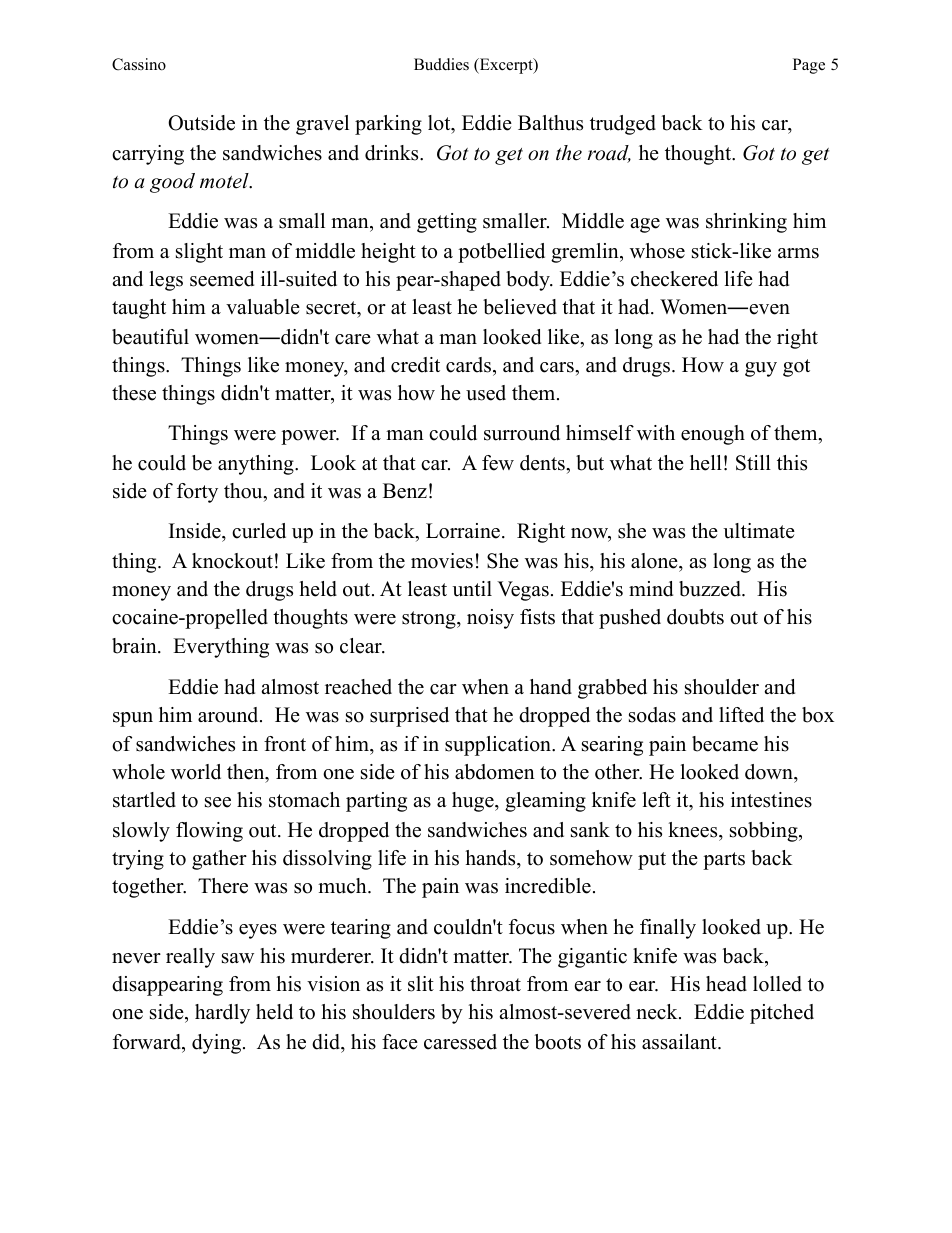 This screenshot has width=952, height=1233. I want to click on movies, so click(442, 561).
